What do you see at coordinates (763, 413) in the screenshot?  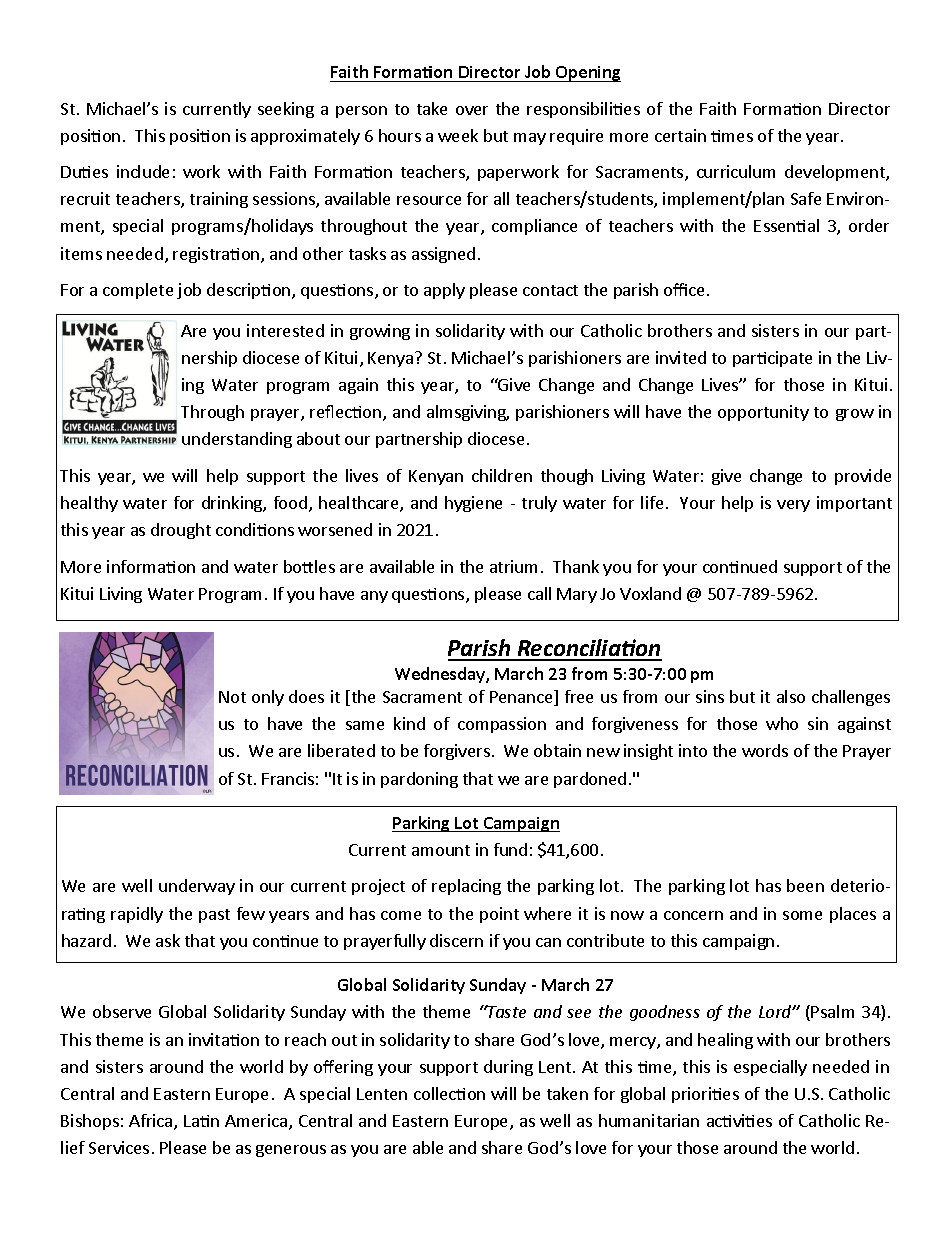 I see `opportunity` at bounding box center [763, 413].
